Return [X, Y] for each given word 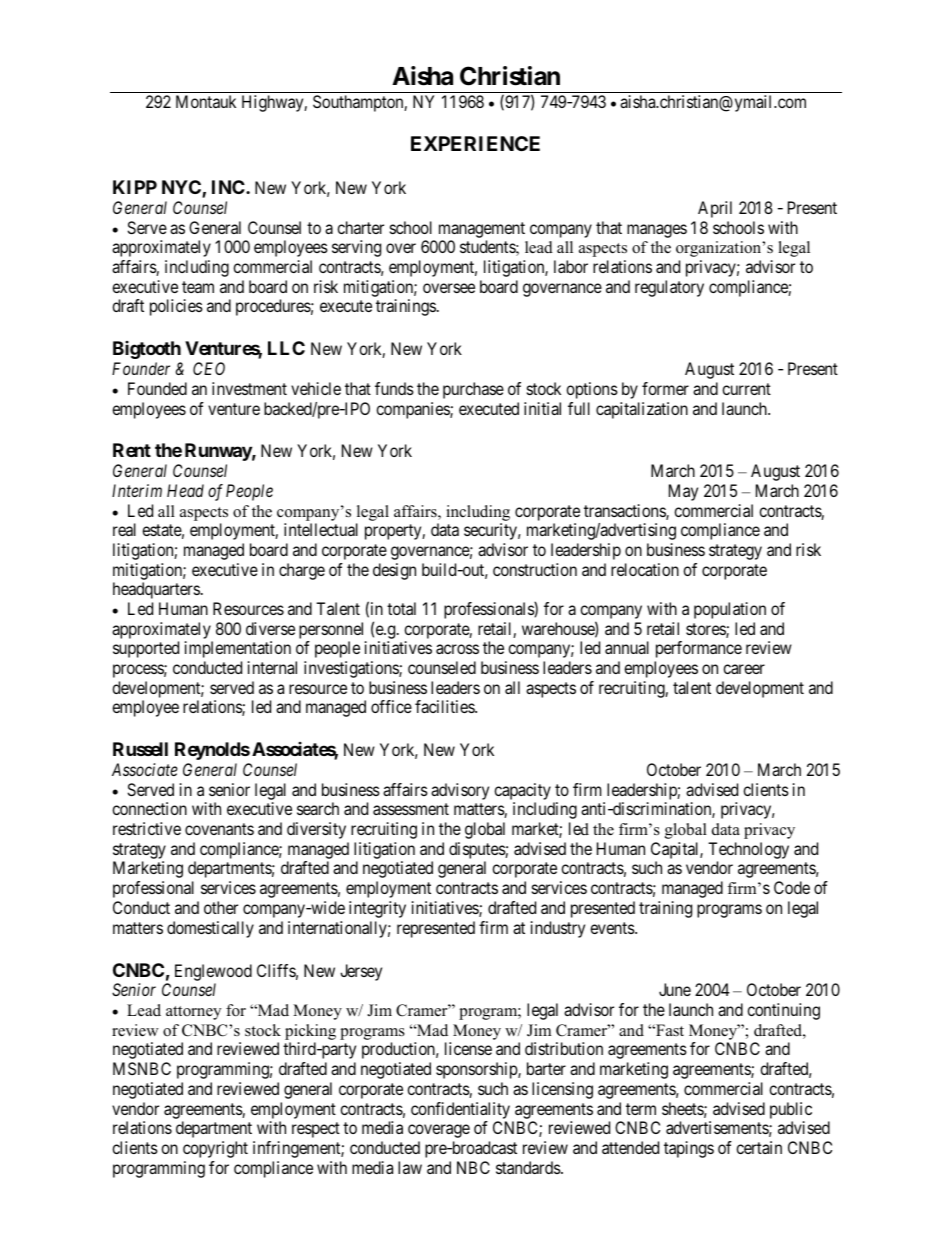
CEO [209, 368]
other [221, 907]
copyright [215, 1149]
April [715, 209]
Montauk [206, 101]
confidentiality [460, 1110]
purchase [473, 390]
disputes [477, 852]
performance [699, 649]
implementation [238, 649]
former [665, 388]
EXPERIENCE [475, 143]
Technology [748, 852]
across [457, 649]
